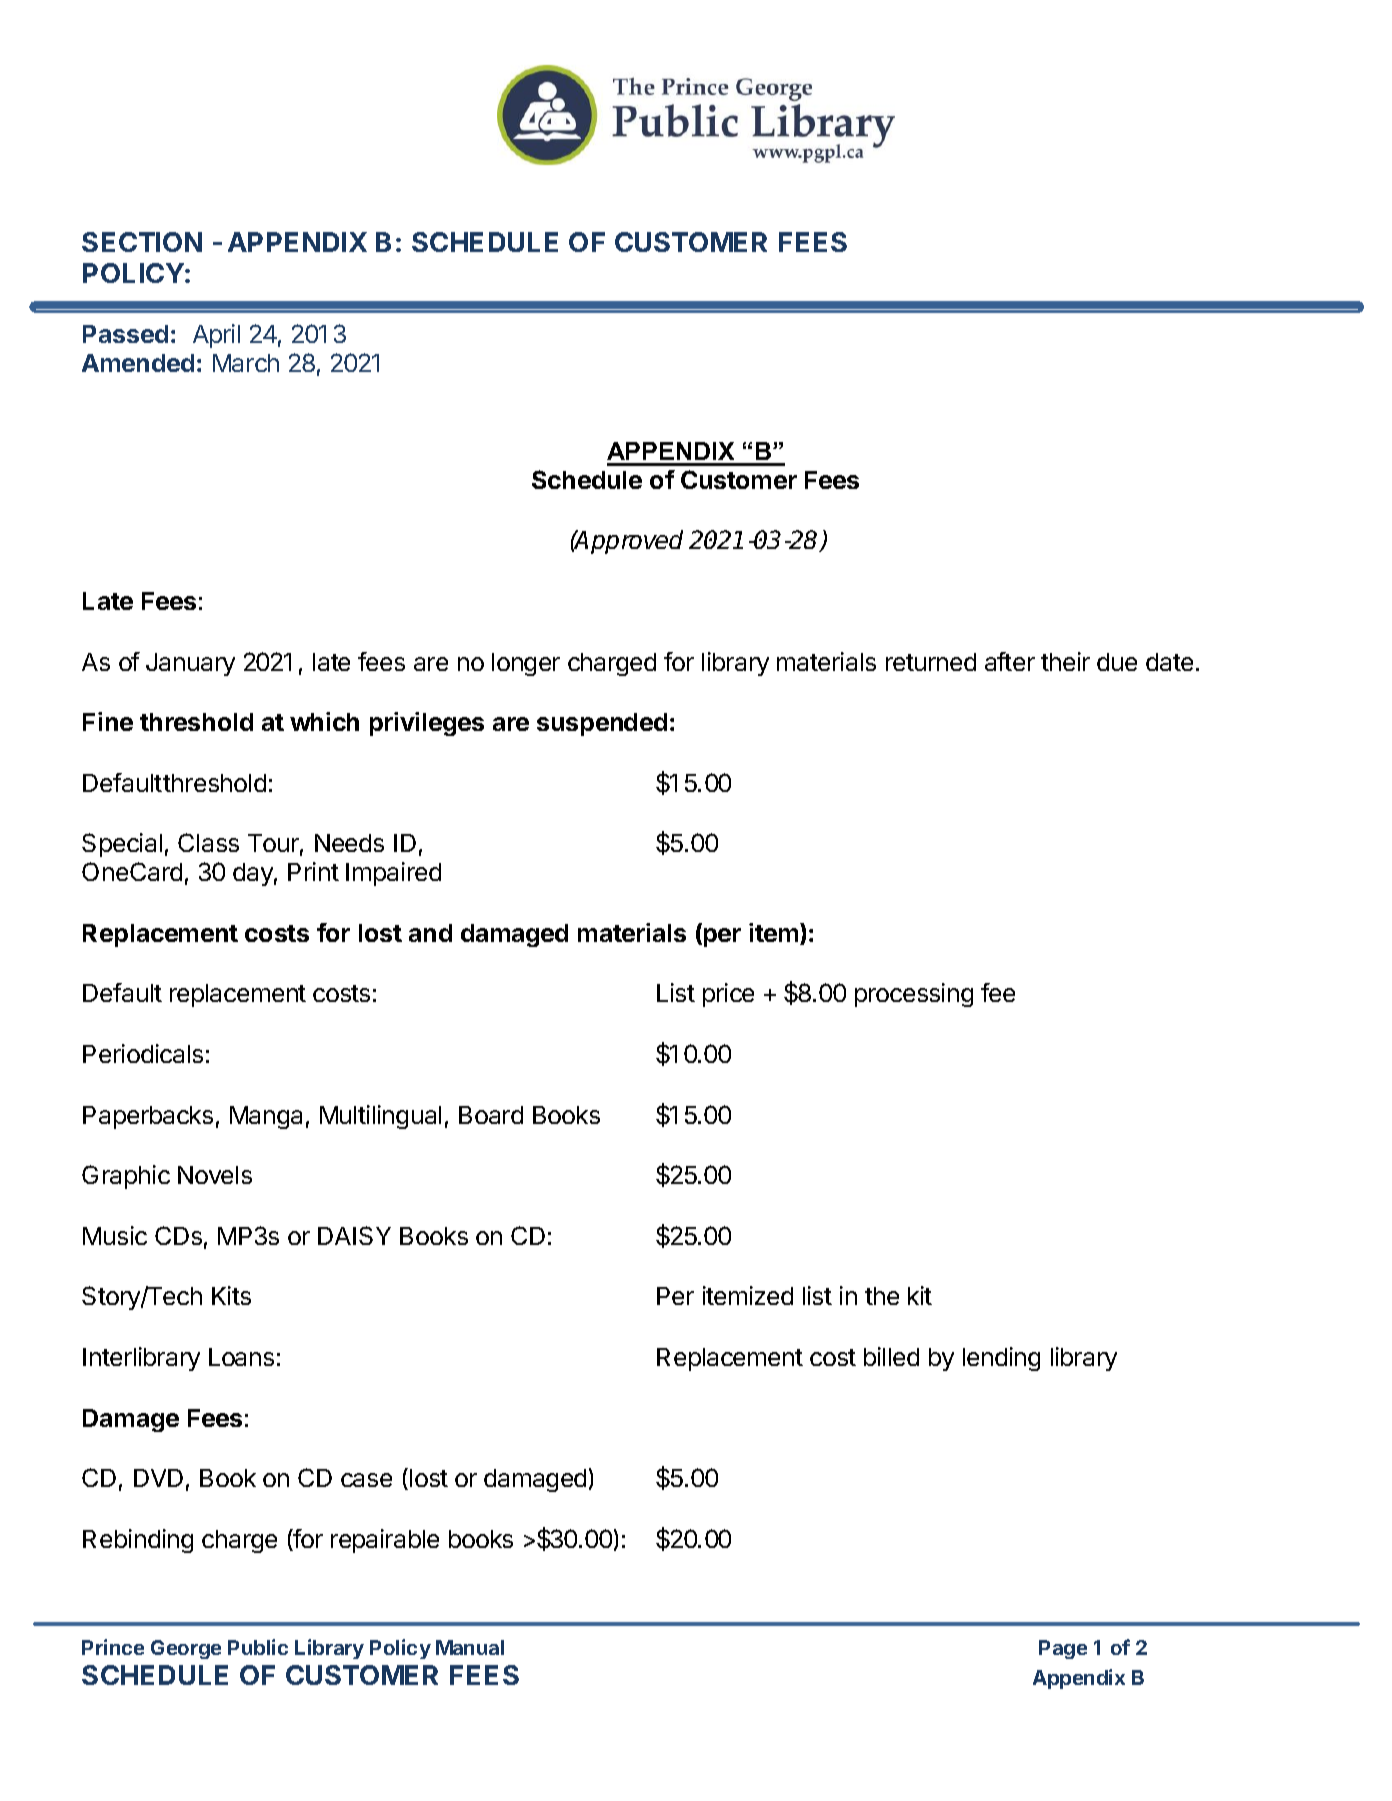 This page has width=1392, height=1801. I want to click on which, so click(324, 721).
